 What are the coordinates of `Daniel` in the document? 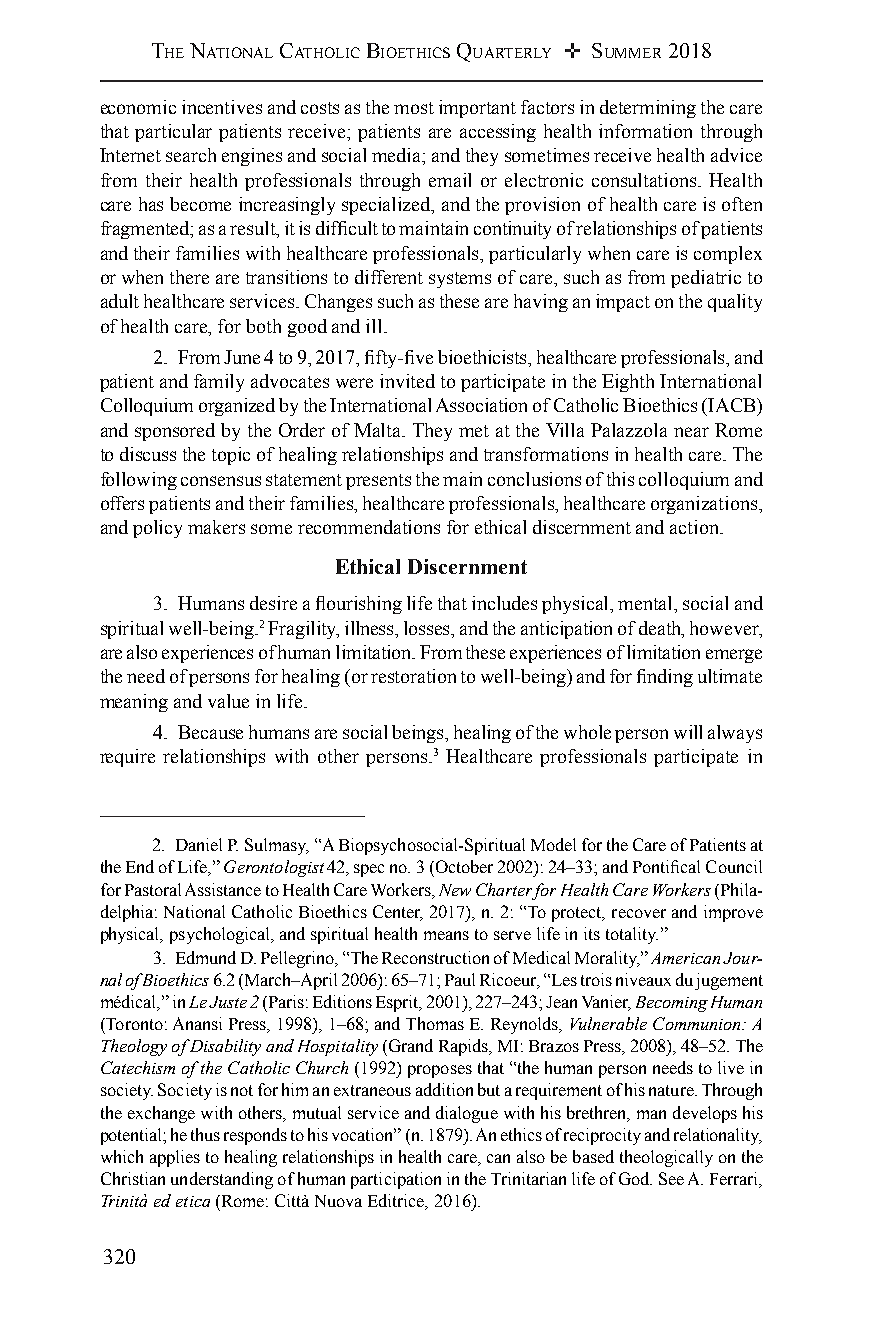 It's located at (199, 844).
